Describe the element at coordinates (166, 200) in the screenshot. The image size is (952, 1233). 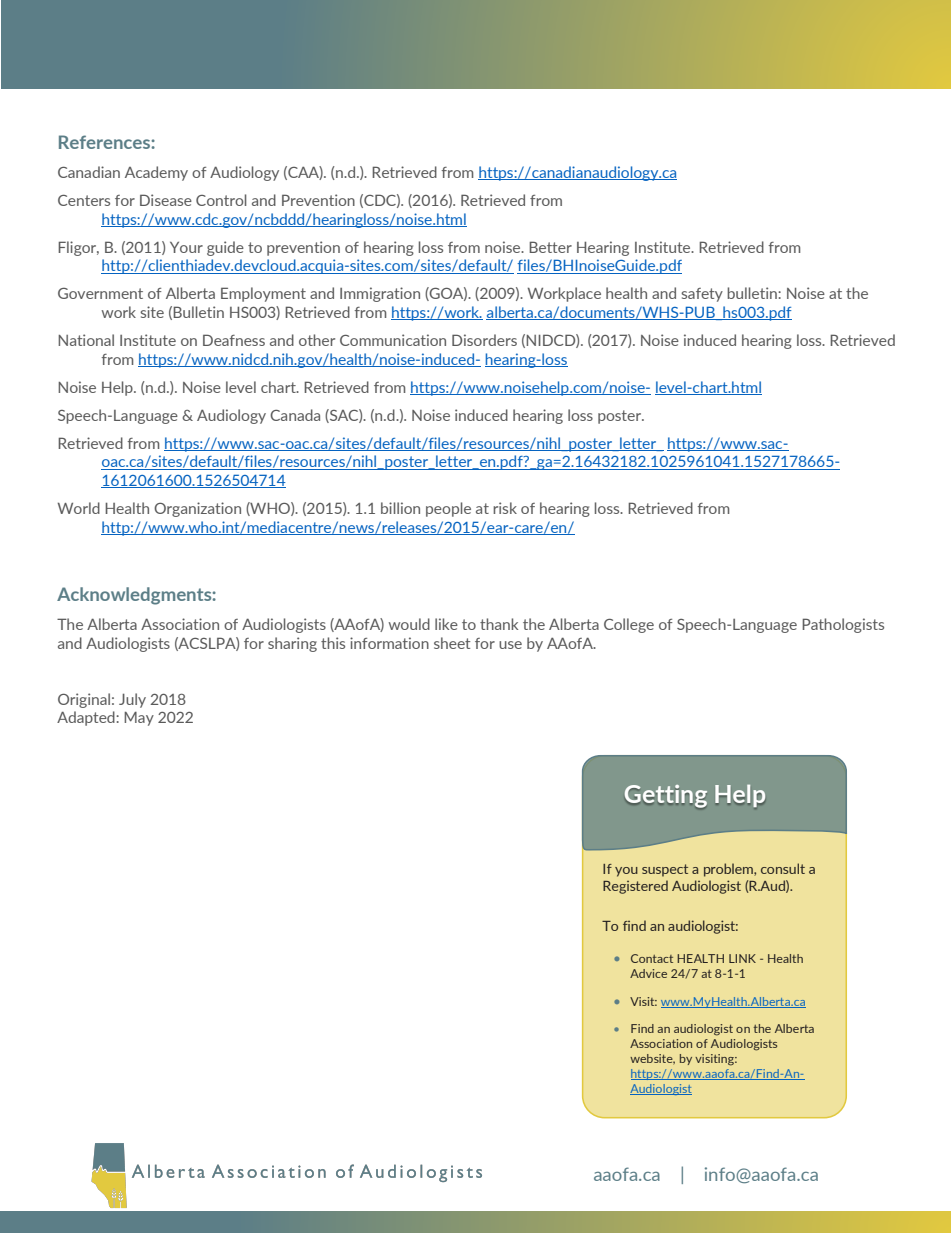
I see `Disease` at that location.
